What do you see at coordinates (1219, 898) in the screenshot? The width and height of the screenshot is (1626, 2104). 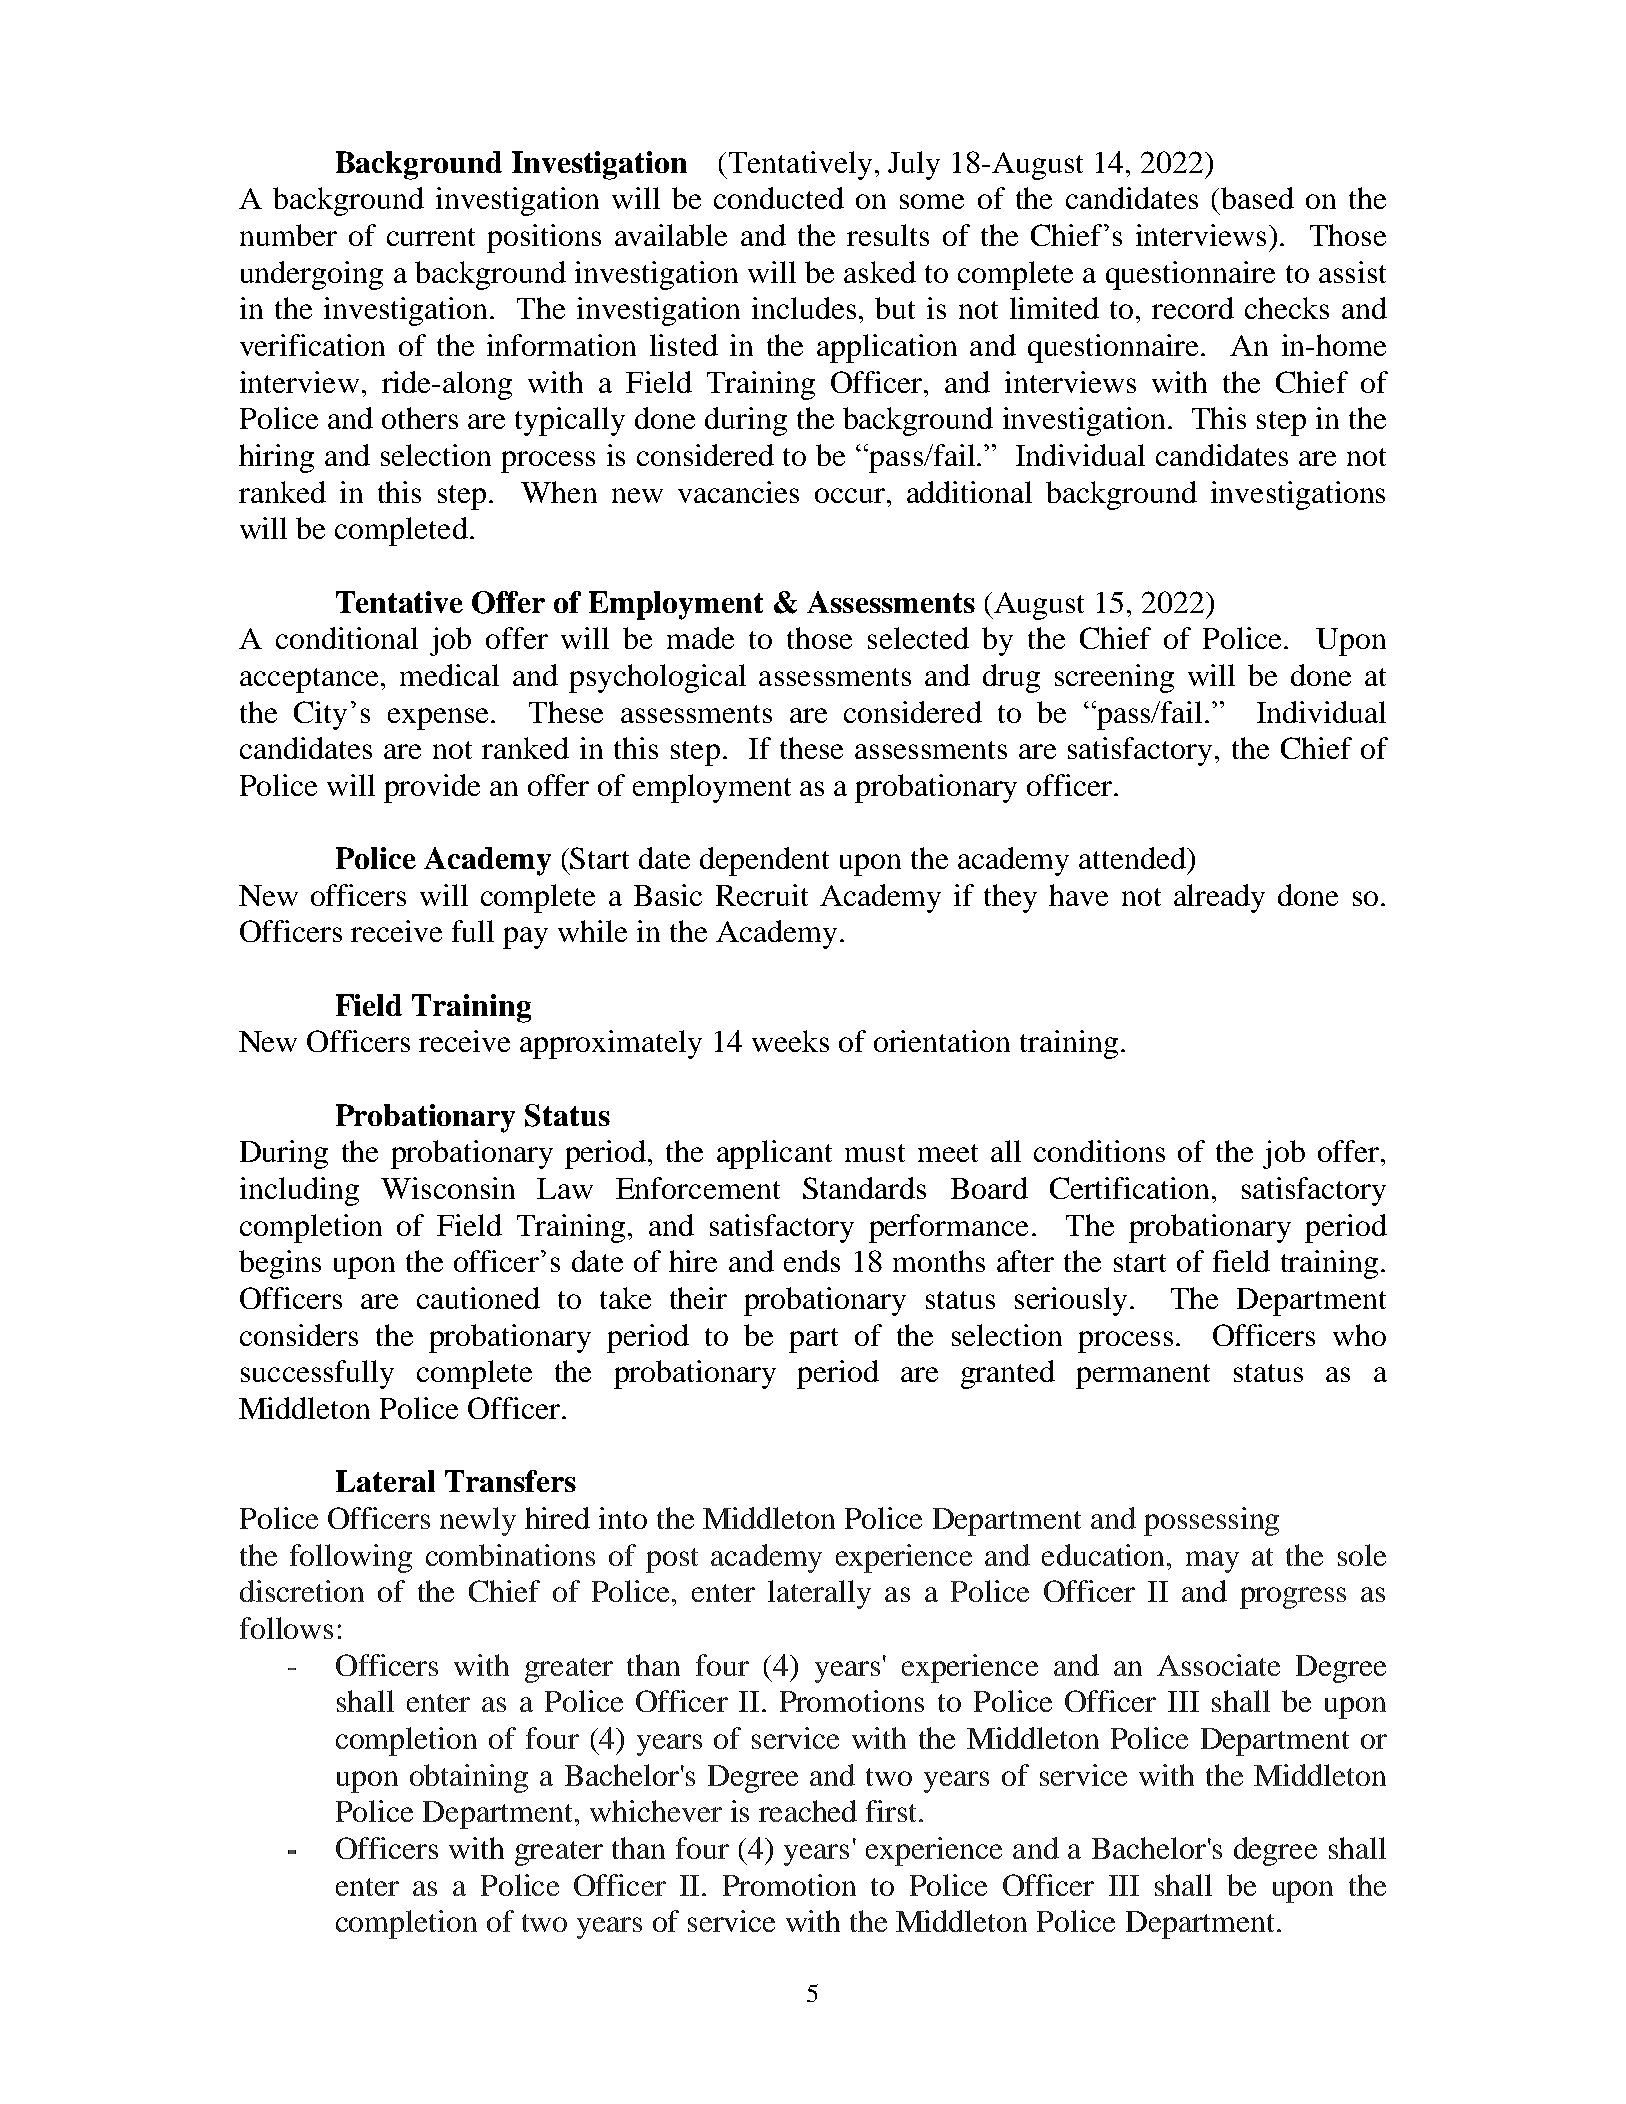 I see `already` at bounding box center [1219, 898].
